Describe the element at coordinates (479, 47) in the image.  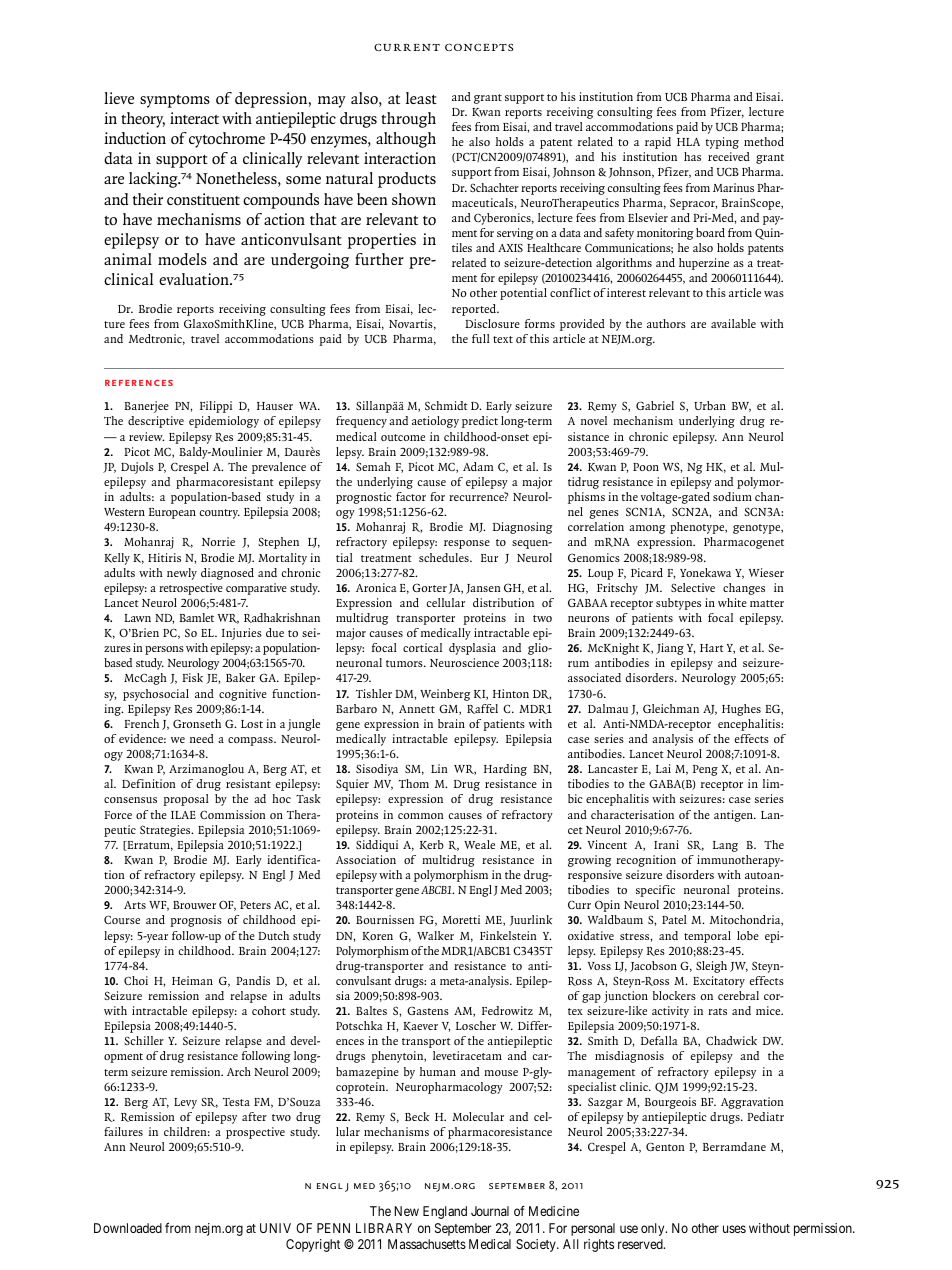
I see `concepts` at that location.
